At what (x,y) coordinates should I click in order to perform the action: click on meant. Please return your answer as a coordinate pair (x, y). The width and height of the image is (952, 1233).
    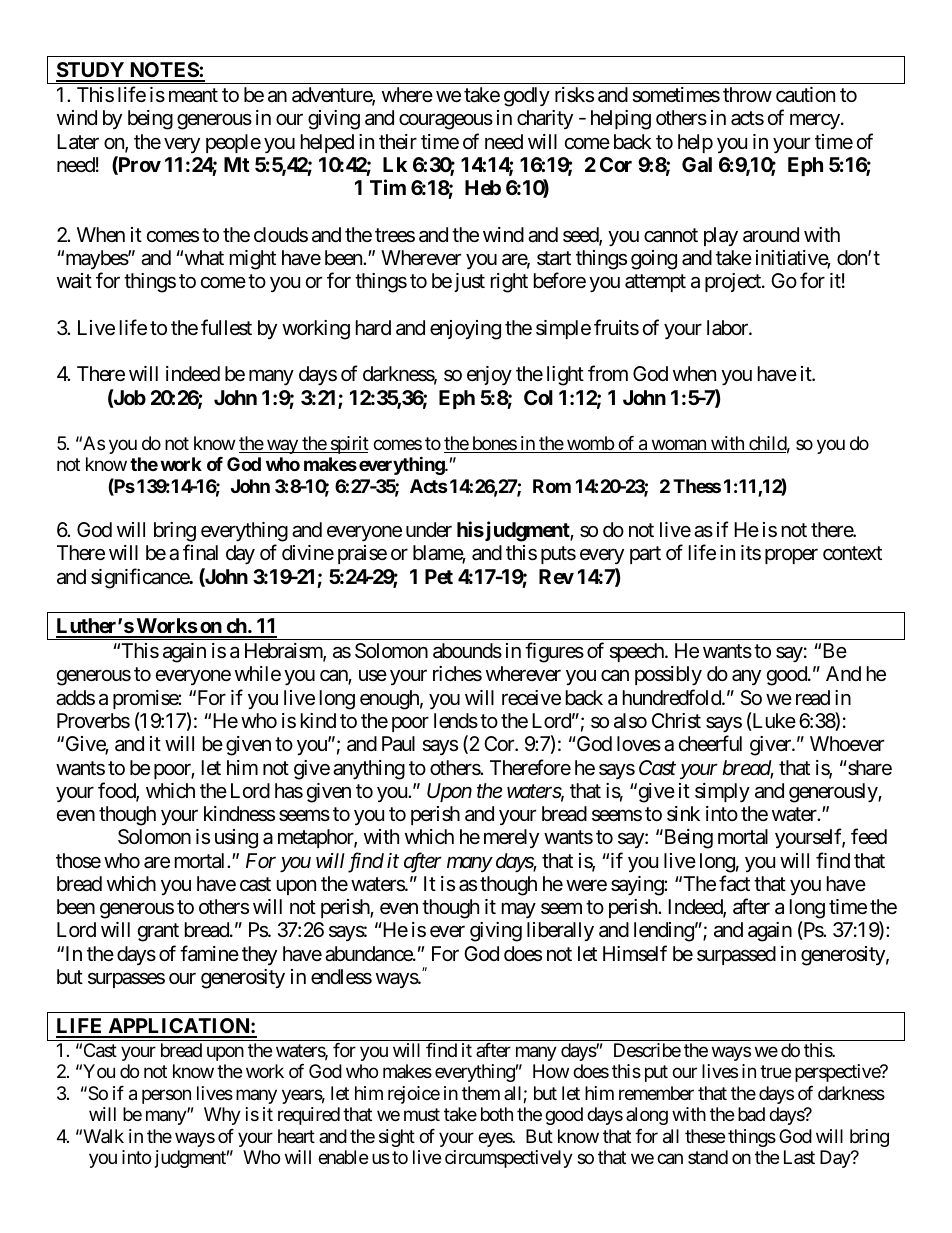
    Looking at the image, I should click on (193, 95).
